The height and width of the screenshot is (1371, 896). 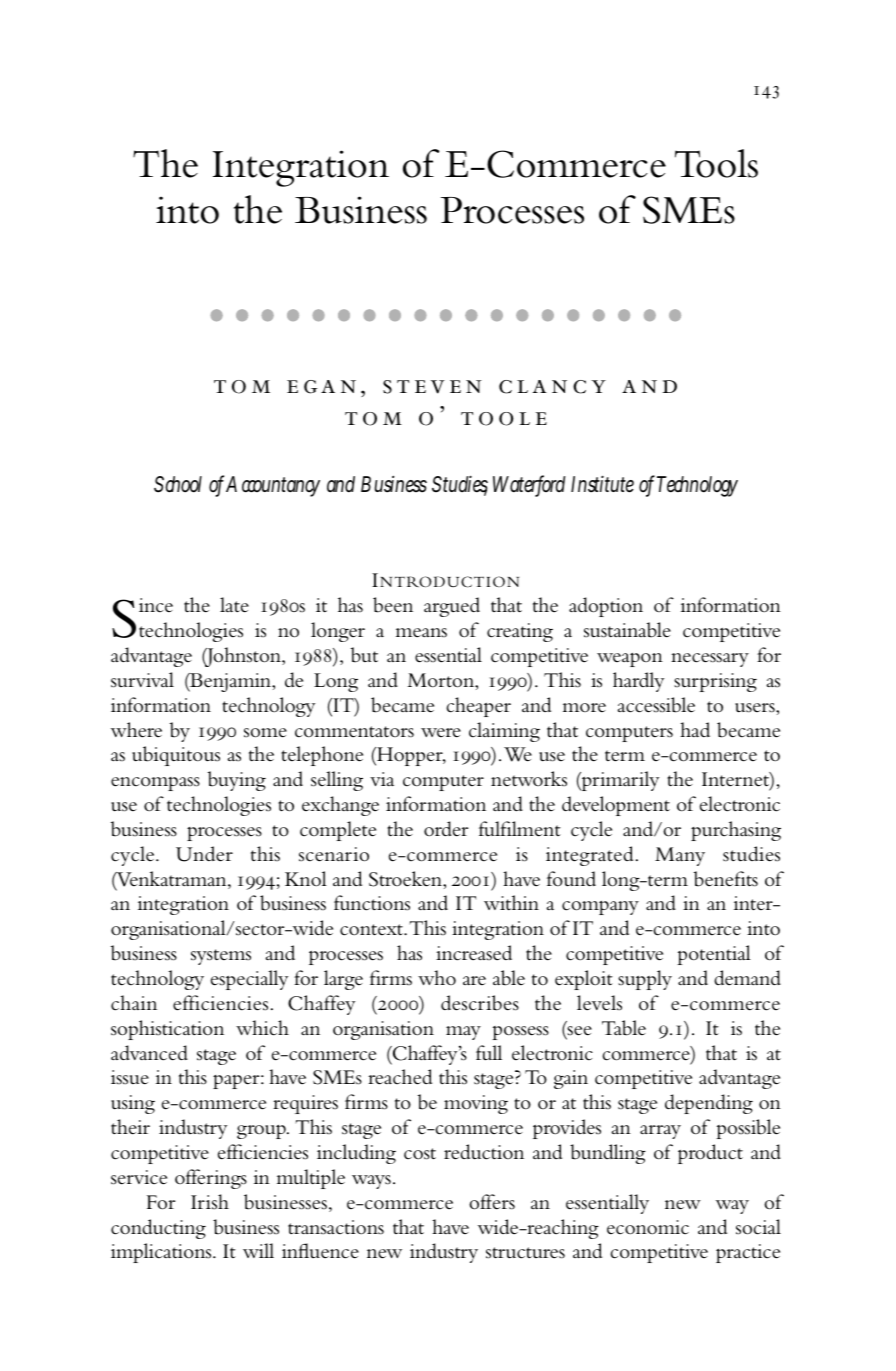 What do you see at coordinates (492, 1202) in the screenshot?
I see `offers` at bounding box center [492, 1202].
